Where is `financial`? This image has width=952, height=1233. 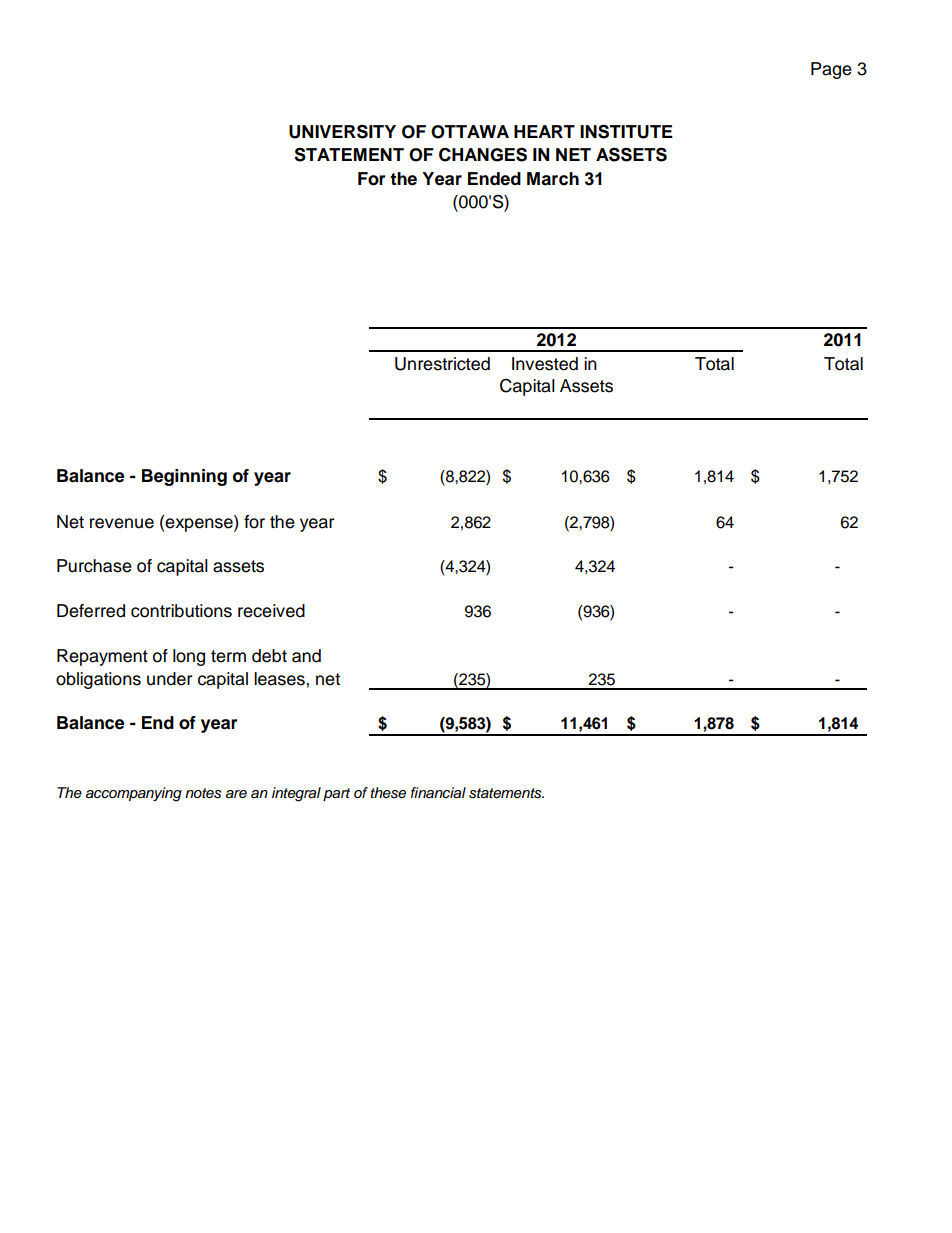 financial is located at coordinates (438, 792).
